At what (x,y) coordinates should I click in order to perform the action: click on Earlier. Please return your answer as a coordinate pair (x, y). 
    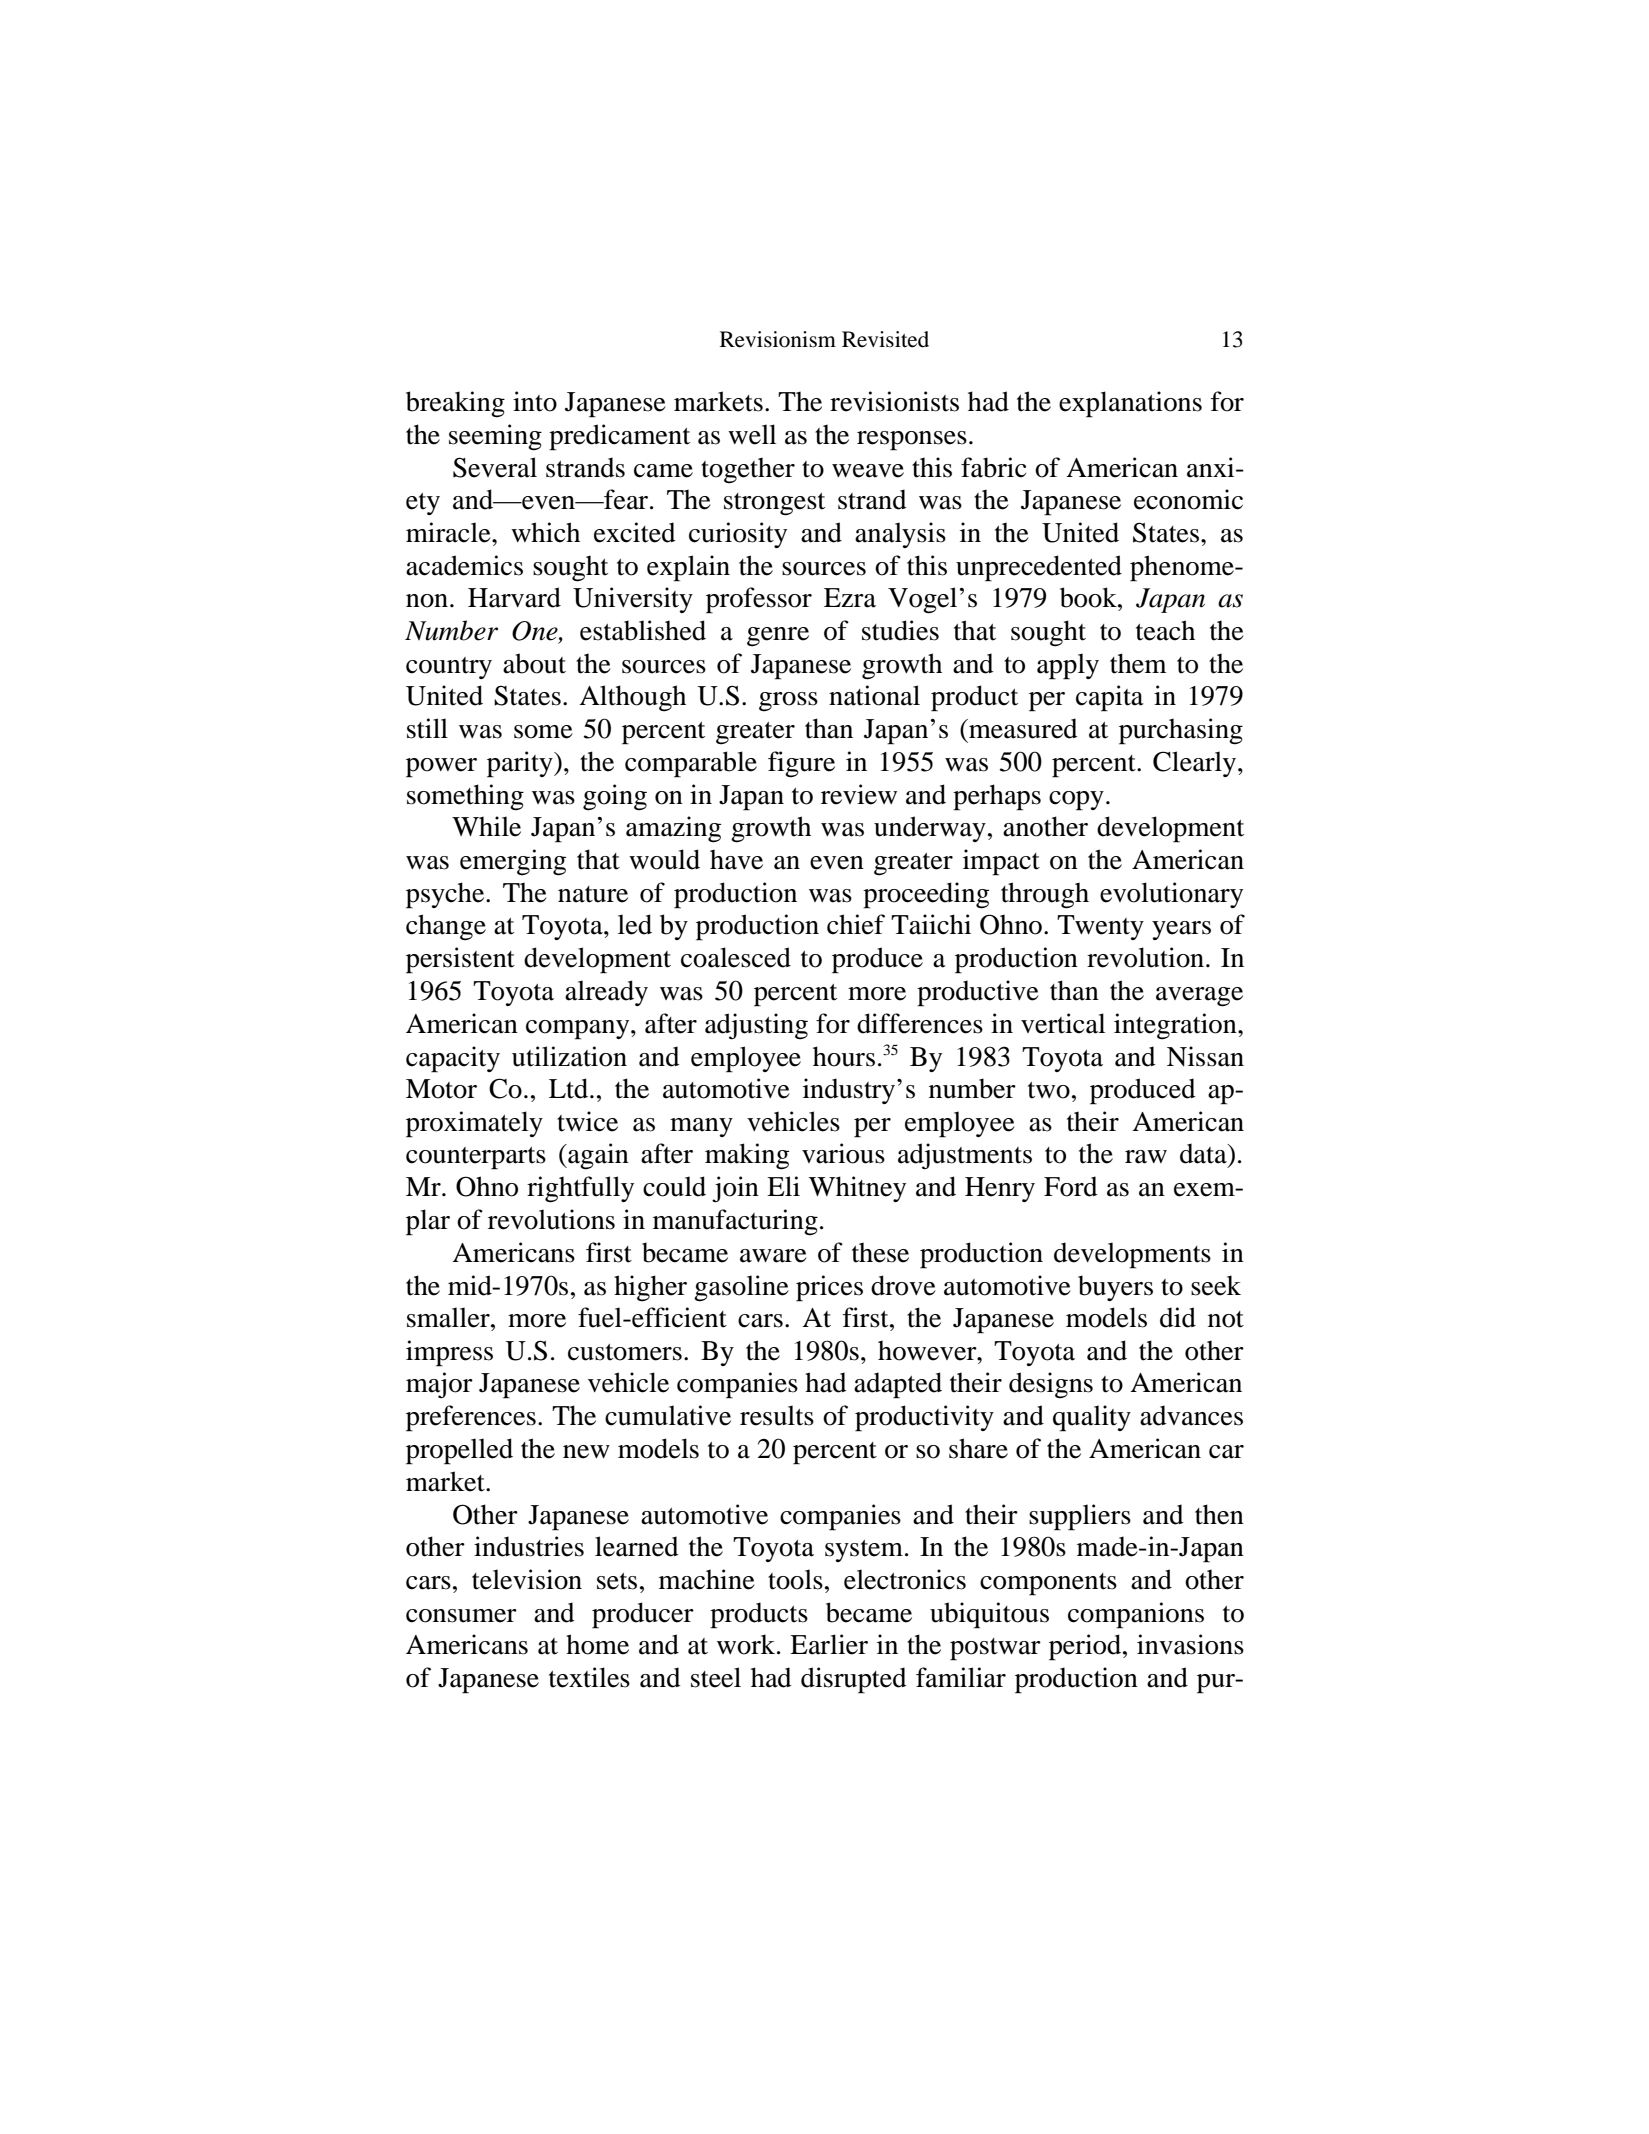
    Looking at the image, I should click on (829, 1644).
